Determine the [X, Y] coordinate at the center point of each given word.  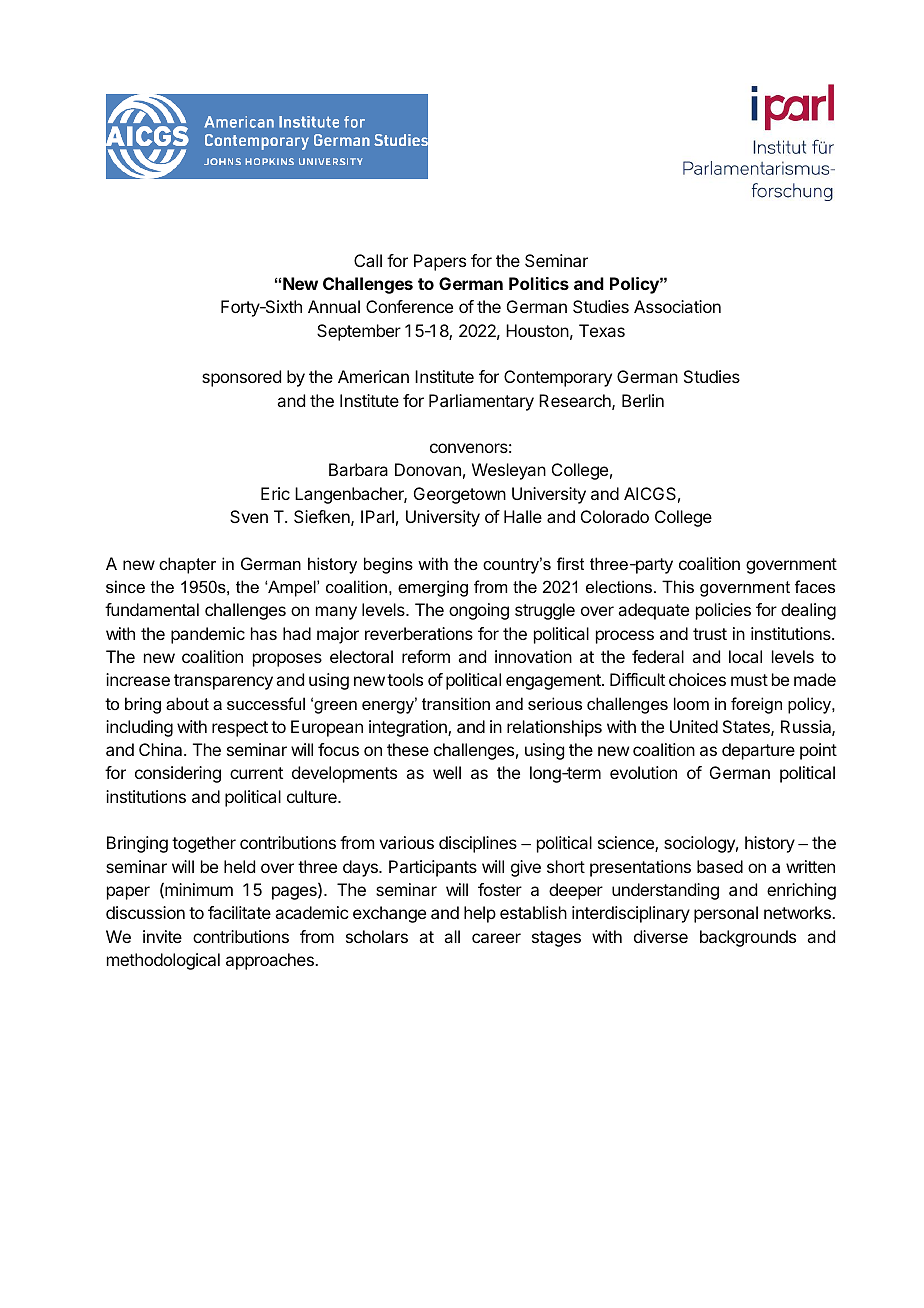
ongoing [479, 611]
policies [723, 611]
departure [758, 751]
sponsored [241, 378]
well [447, 772]
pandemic [208, 635]
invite [162, 936]
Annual [334, 306]
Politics [539, 283]
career [496, 938]
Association [677, 306]
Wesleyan [509, 471]
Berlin [643, 400]
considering [178, 774]
